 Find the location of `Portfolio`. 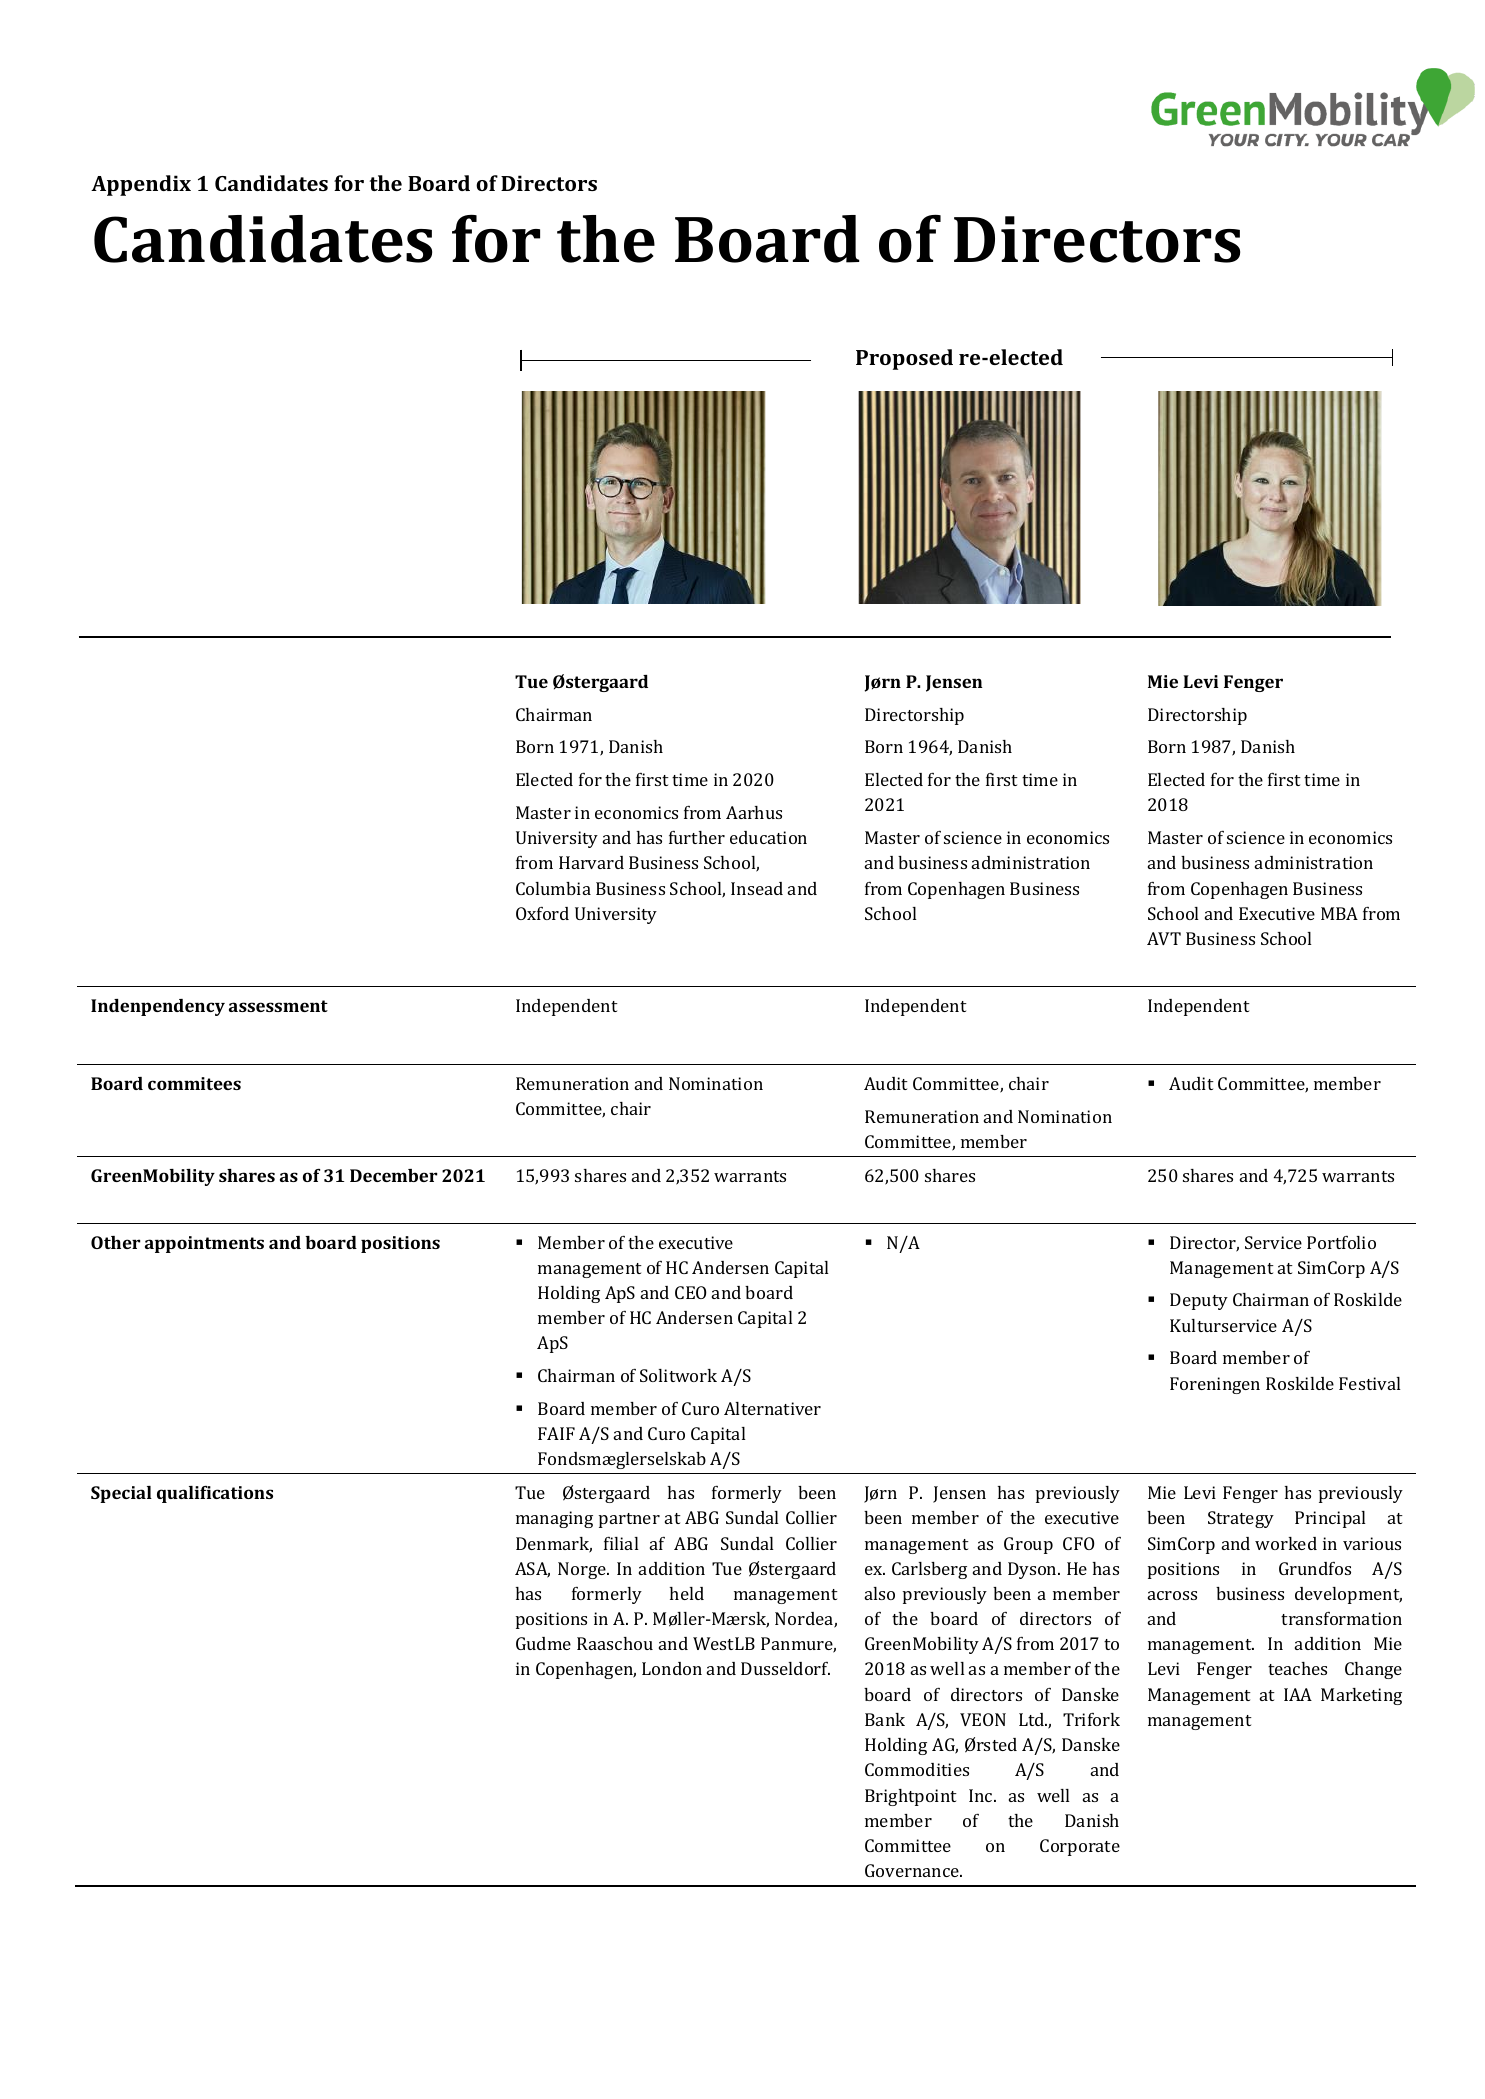

Portfolio is located at coordinates (1341, 1242).
